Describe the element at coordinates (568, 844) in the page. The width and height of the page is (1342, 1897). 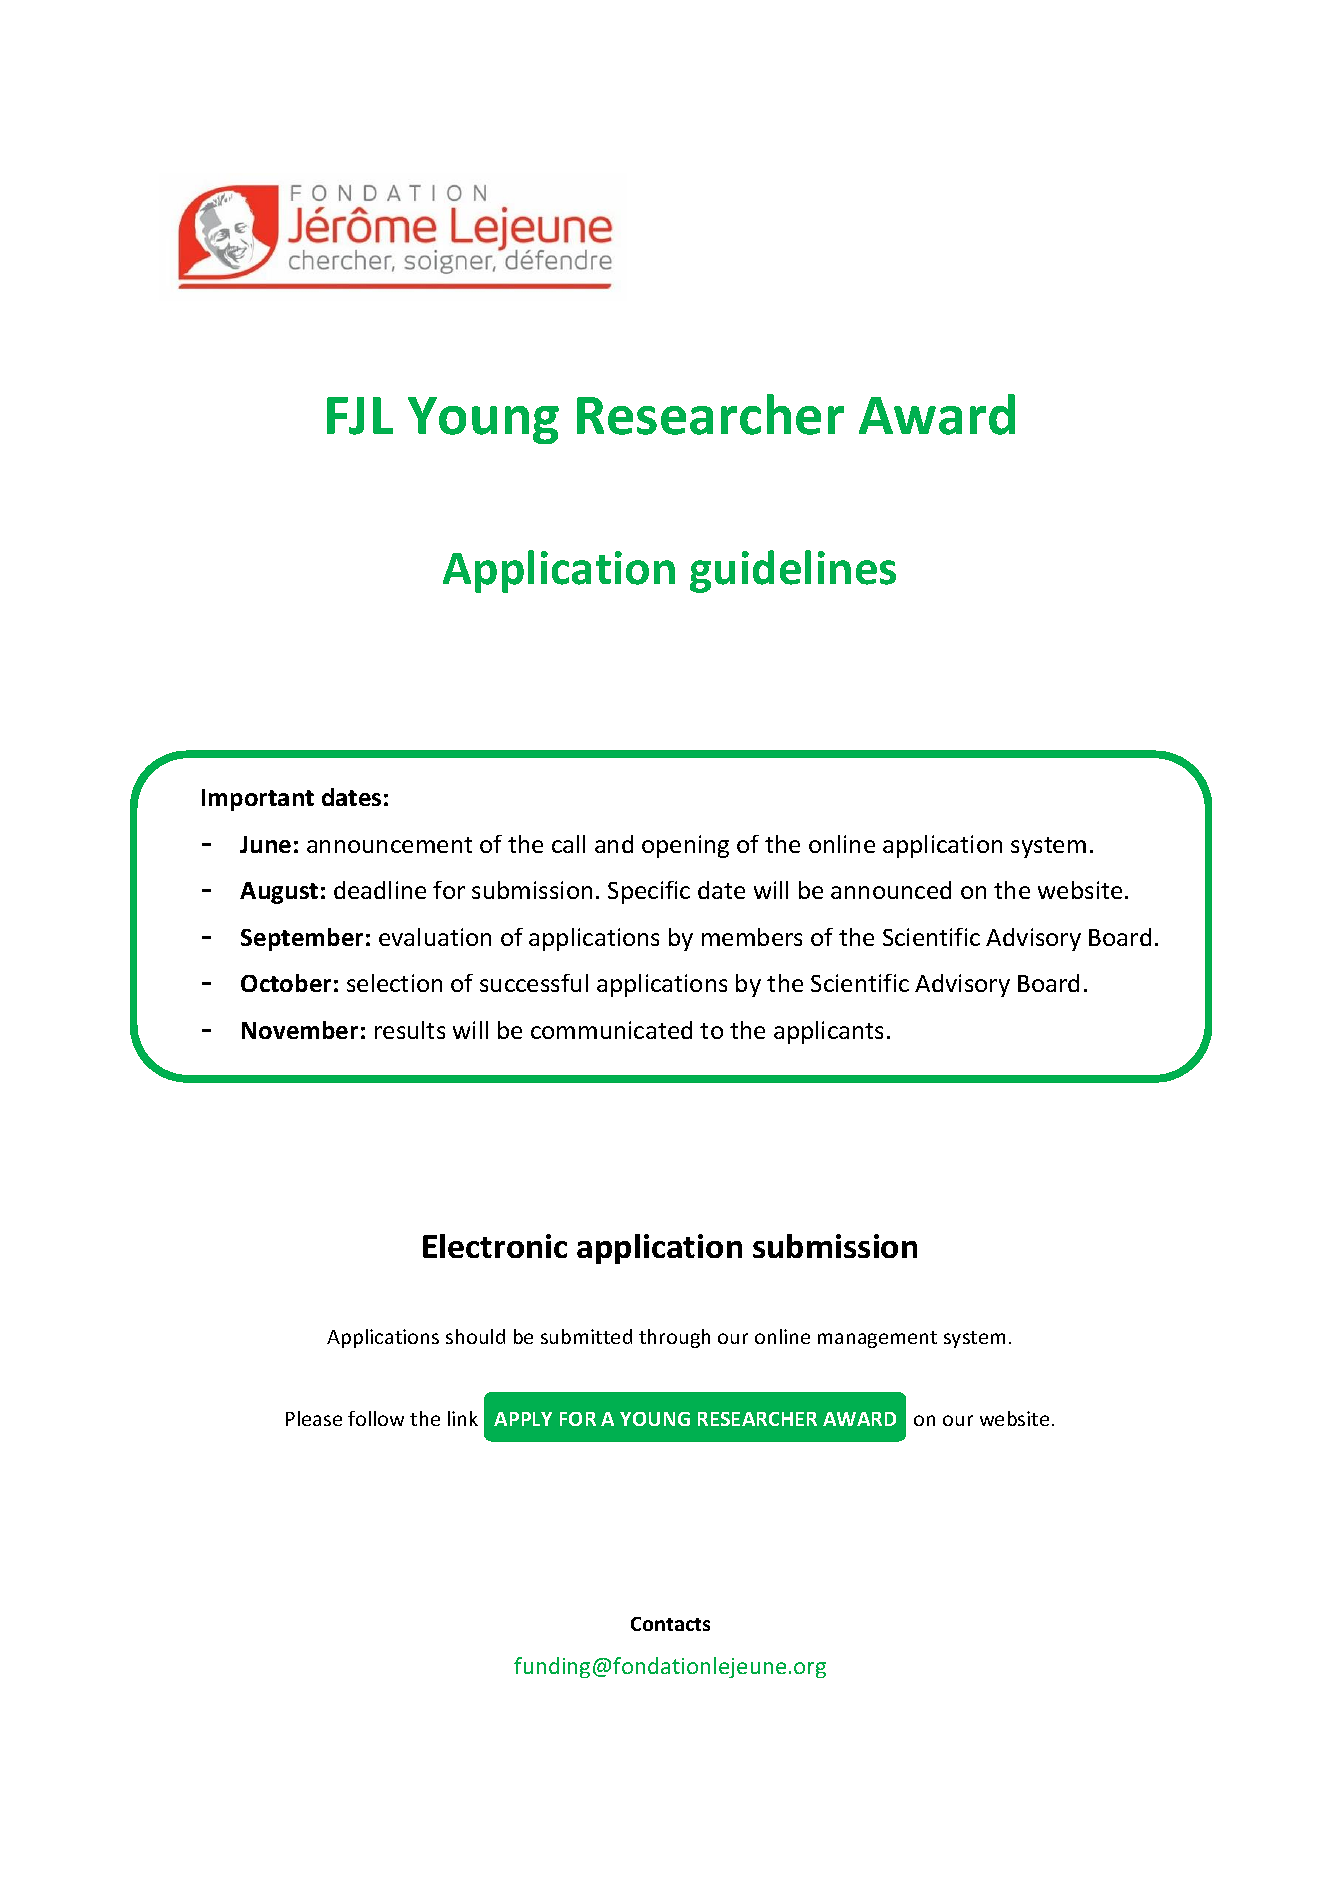
I see `call` at that location.
